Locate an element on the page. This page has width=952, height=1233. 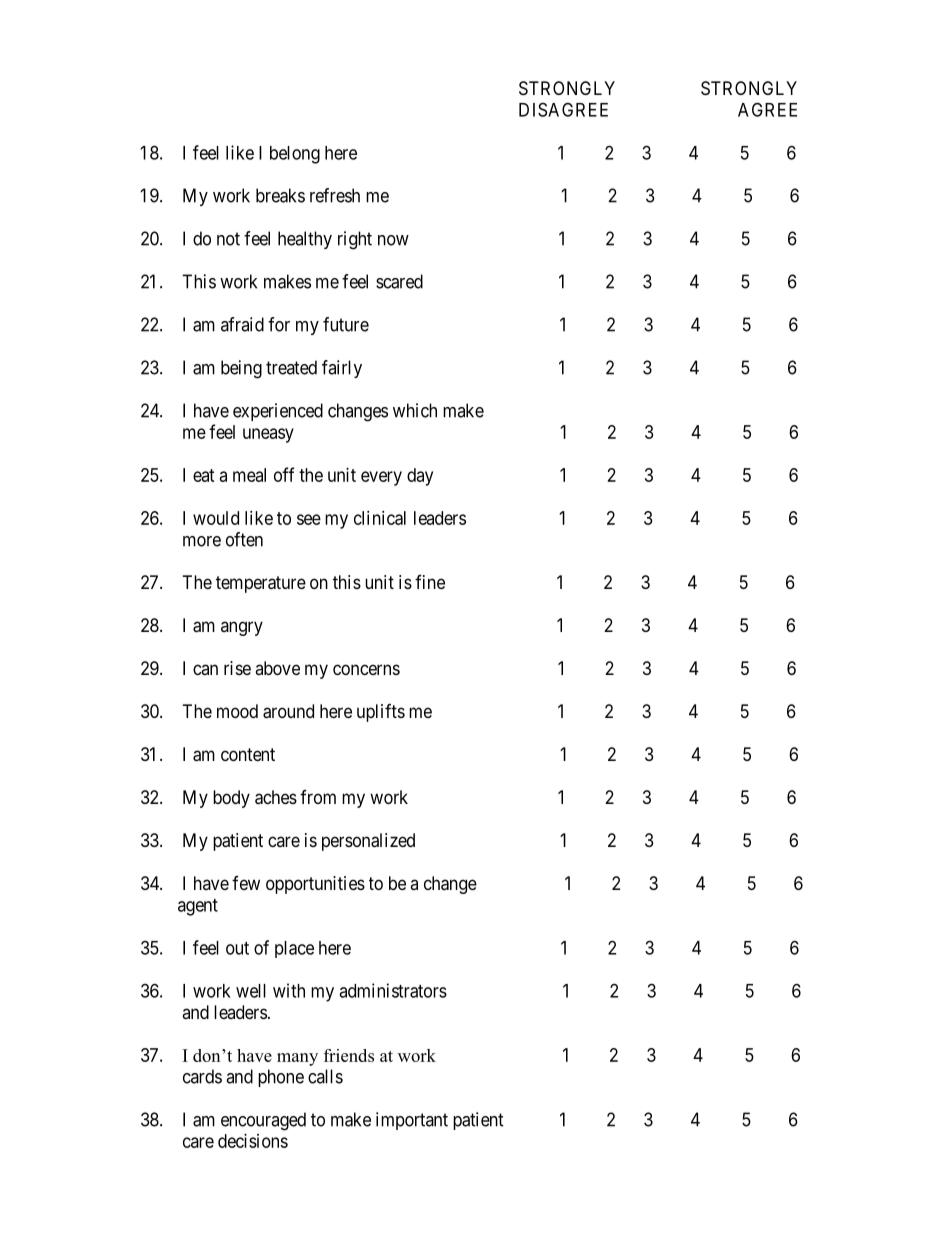
important is located at coordinates (412, 1121).
